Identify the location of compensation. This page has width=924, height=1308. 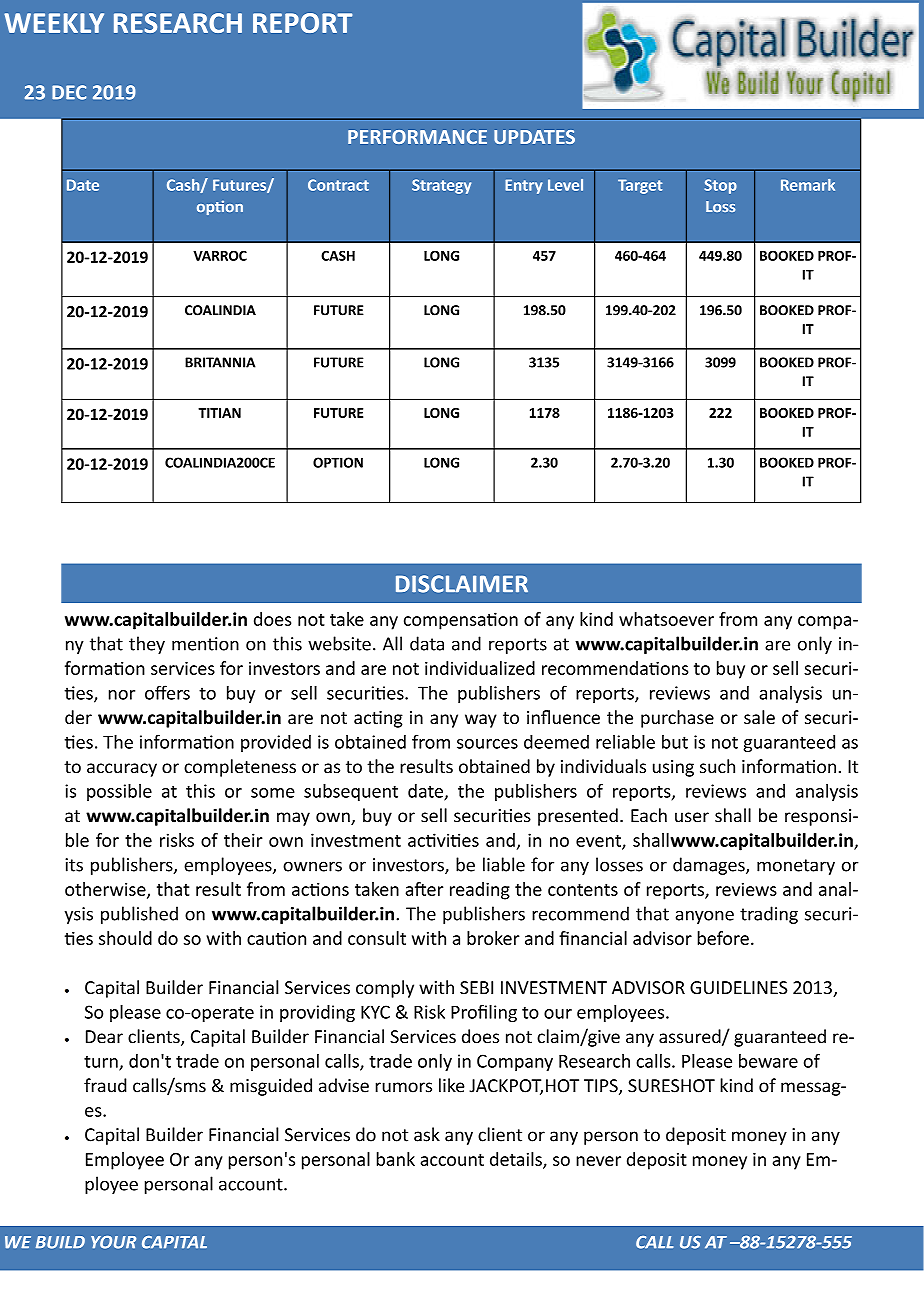
(461, 621).
